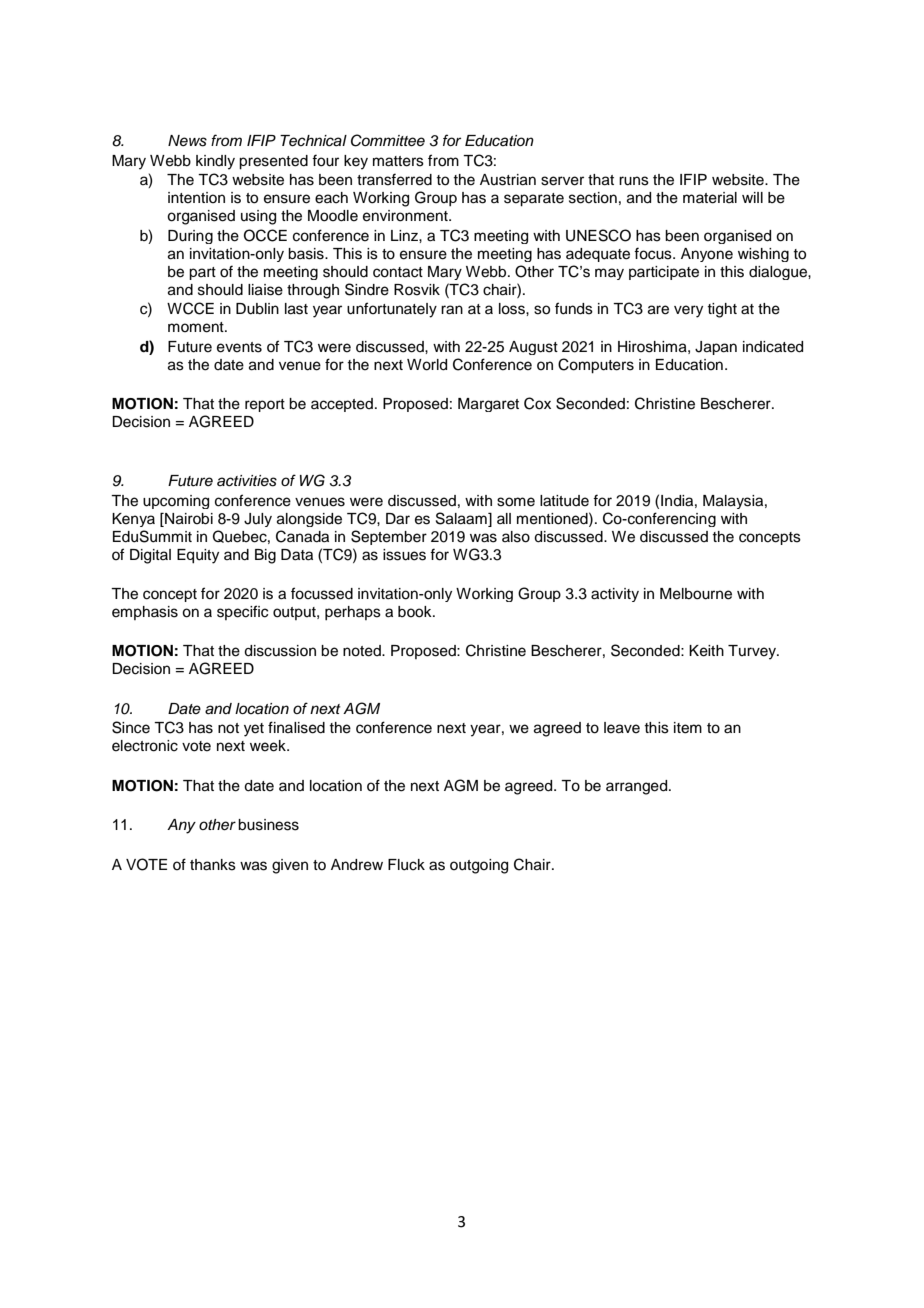  Describe the element at coordinates (215, 162) in the screenshot. I see `kindly` at that location.
